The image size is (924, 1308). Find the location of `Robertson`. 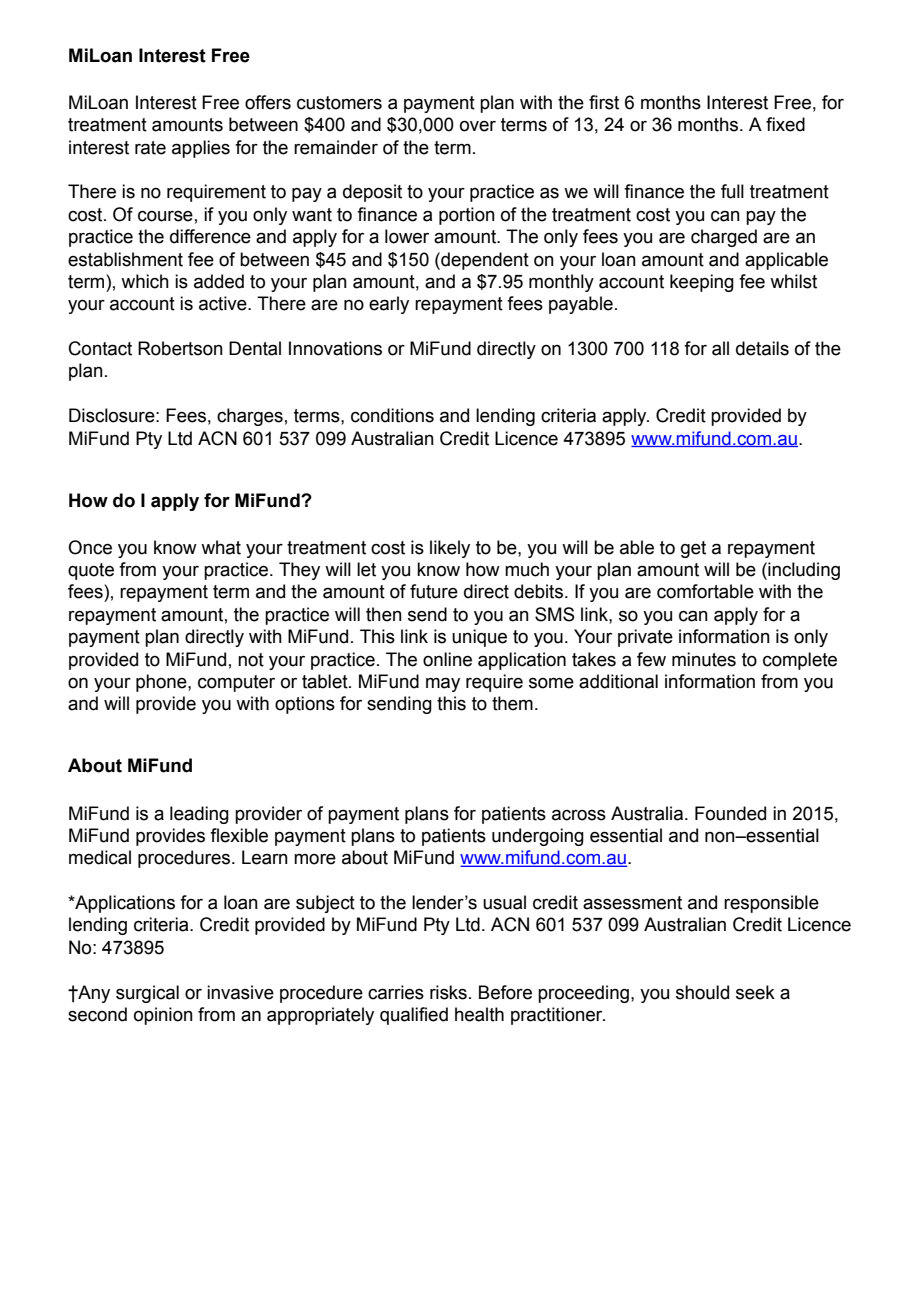

Robertson is located at coordinates (180, 348).
